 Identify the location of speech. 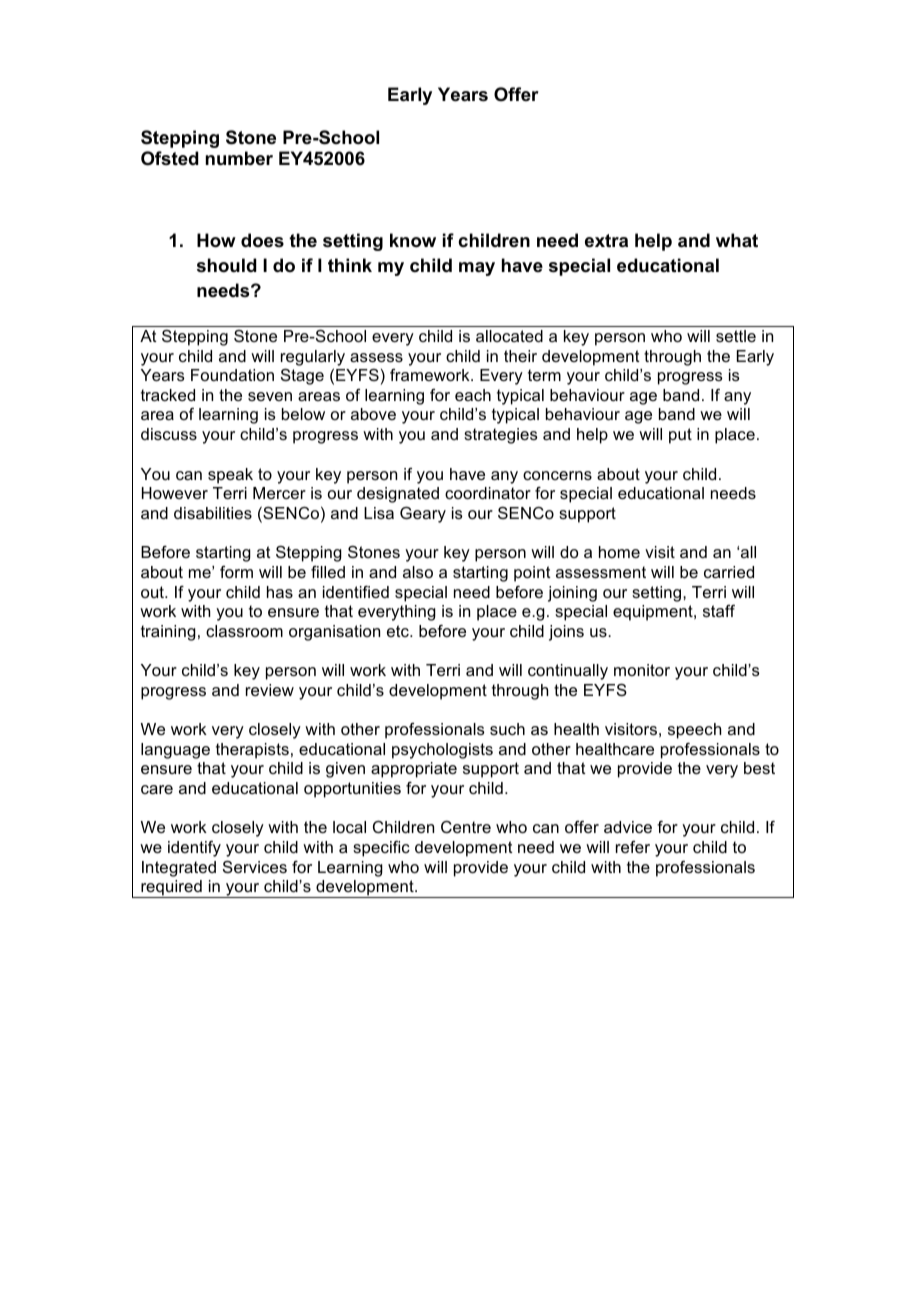
(694, 731).
